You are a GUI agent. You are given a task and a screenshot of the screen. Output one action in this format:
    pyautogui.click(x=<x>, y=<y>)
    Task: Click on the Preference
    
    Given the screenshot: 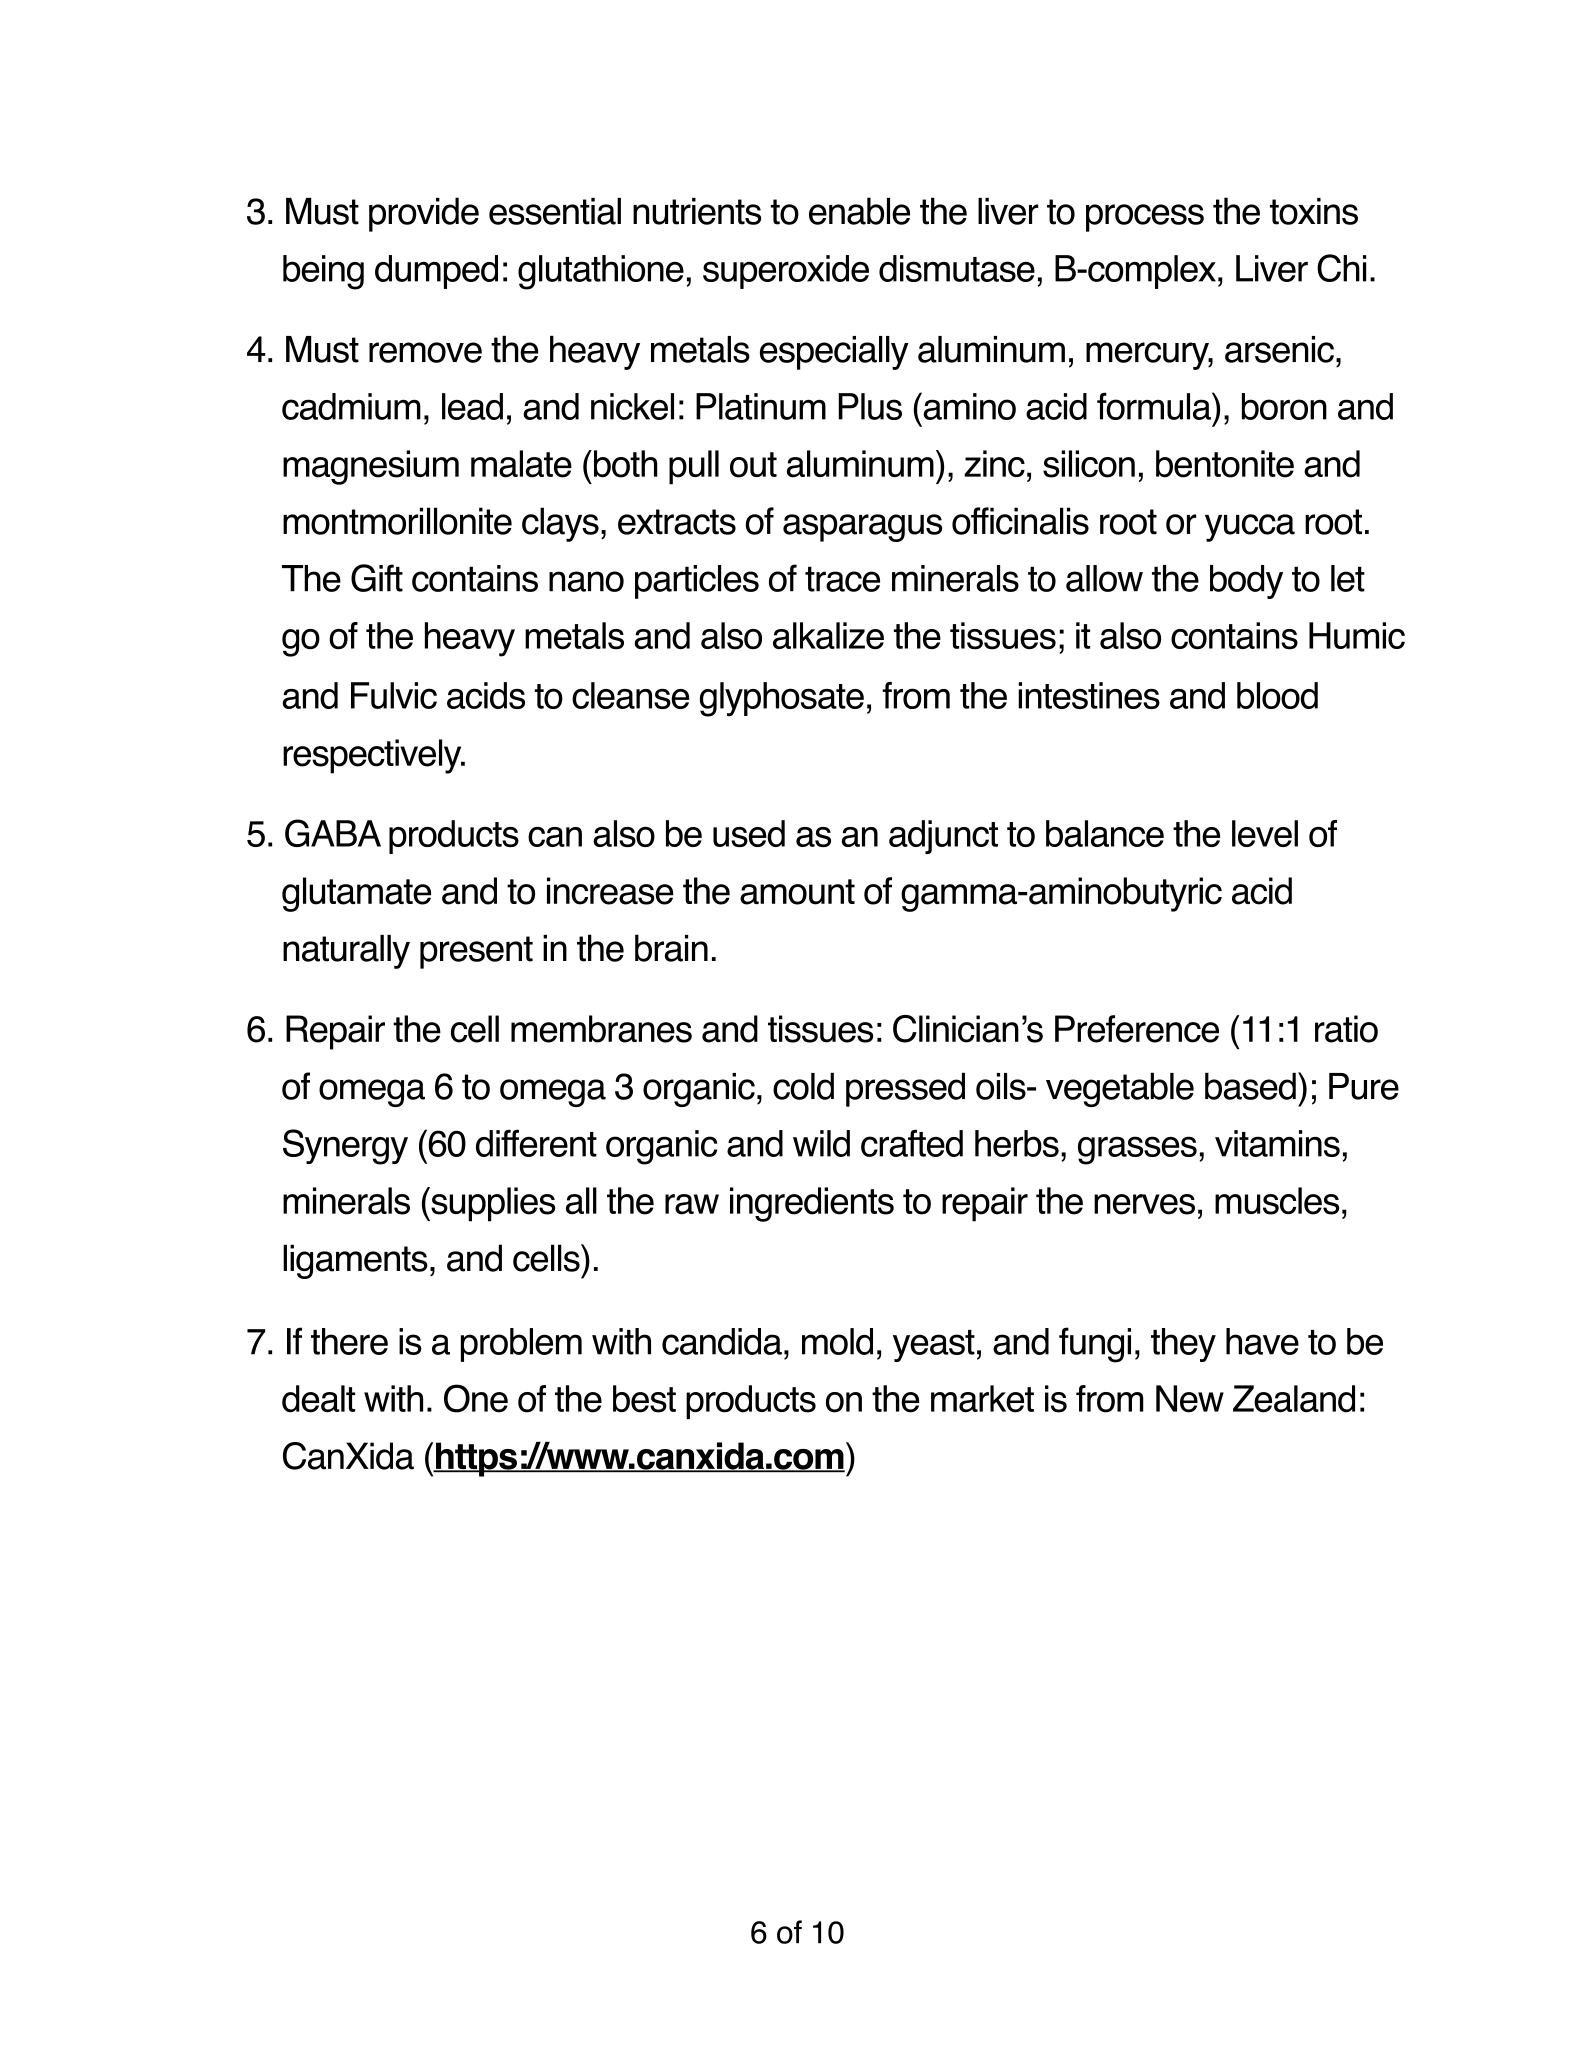 What is the action you would take?
    pyautogui.click(x=1137, y=1029)
